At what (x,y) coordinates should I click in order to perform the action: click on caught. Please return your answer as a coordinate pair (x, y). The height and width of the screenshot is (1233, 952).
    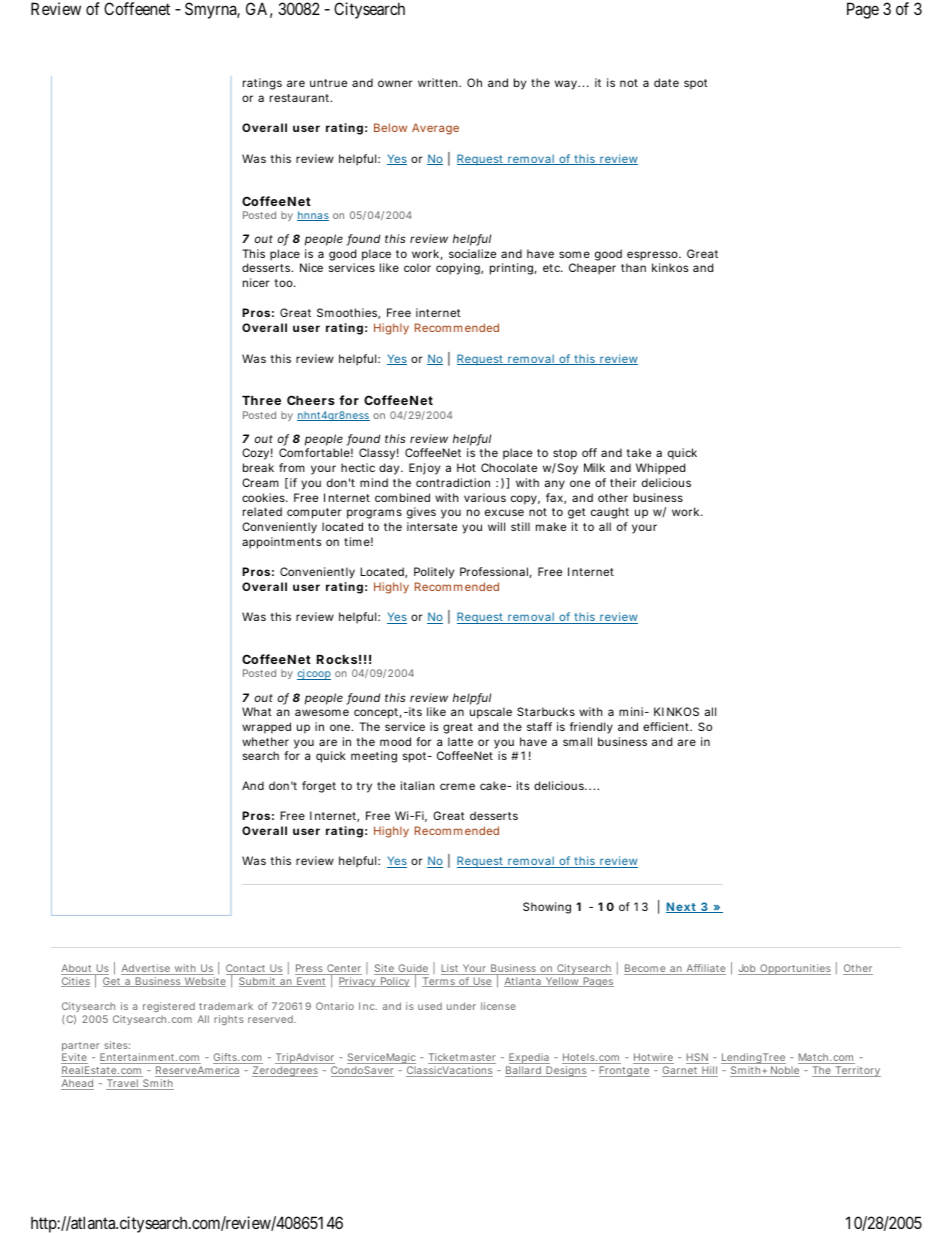
    Looking at the image, I should click on (610, 513).
